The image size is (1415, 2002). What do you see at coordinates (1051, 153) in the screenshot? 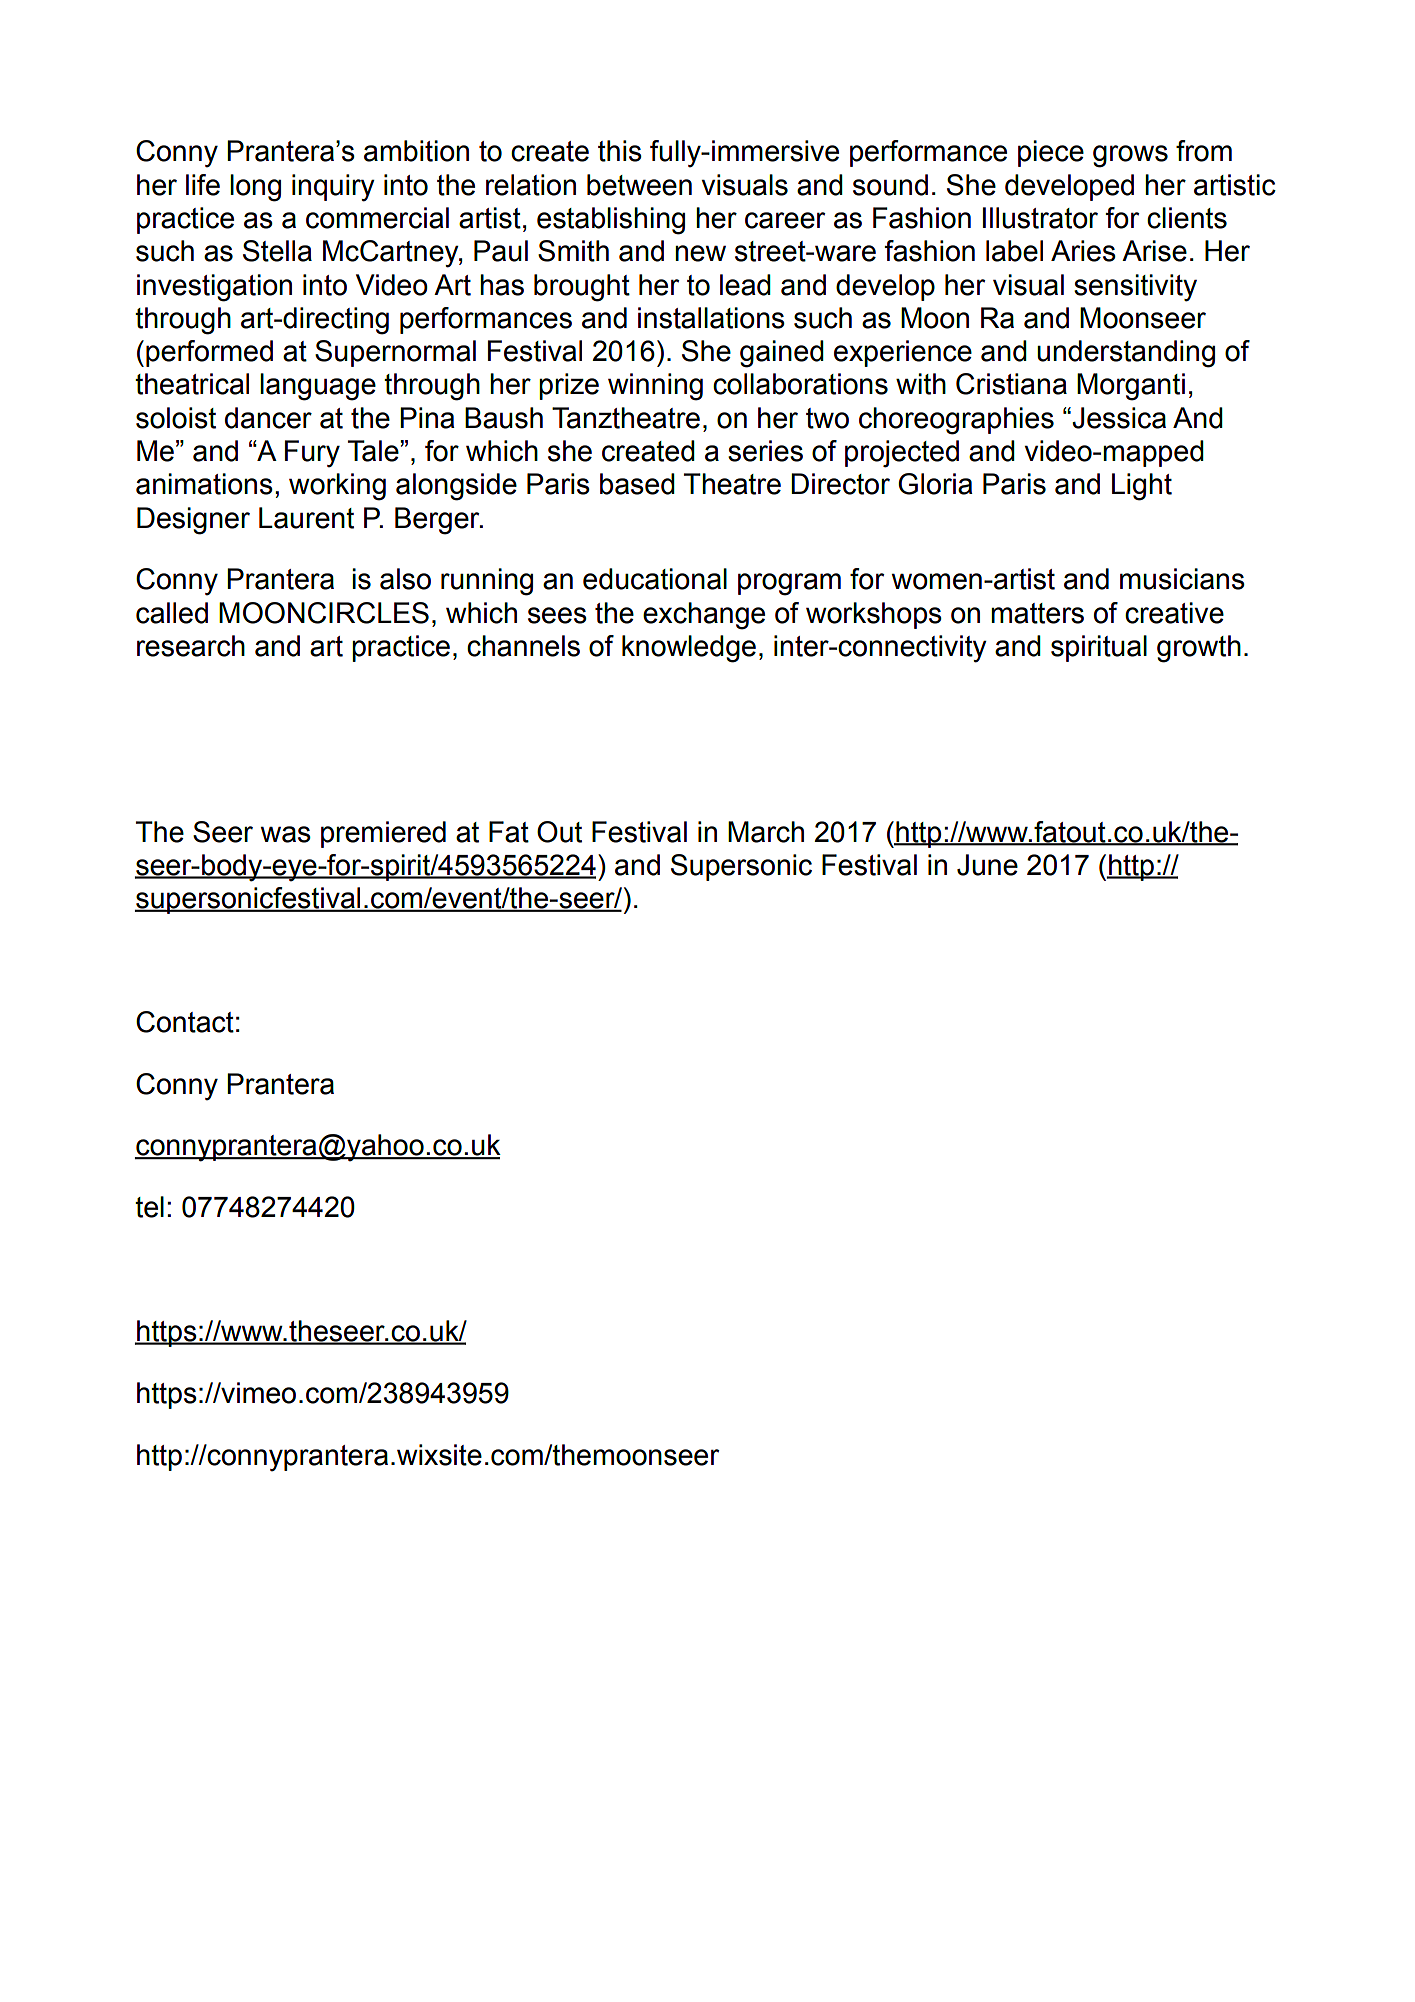
I see `piece` at bounding box center [1051, 153].
